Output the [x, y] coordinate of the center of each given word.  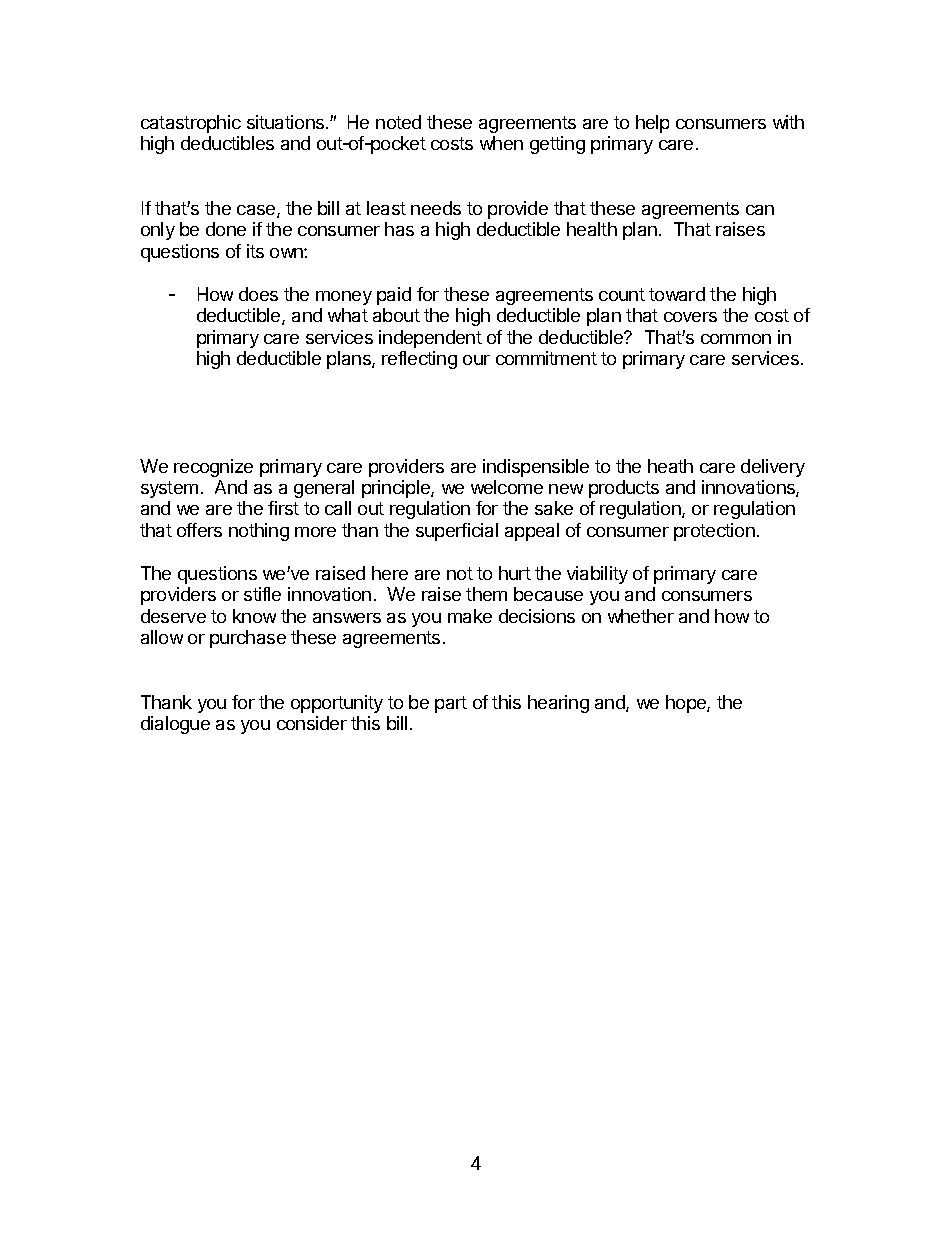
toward [677, 294]
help [652, 124]
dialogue [175, 725]
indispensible [536, 468]
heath [670, 466]
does [258, 294]
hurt [515, 573]
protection [714, 532]
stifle [262, 594]
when [501, 143]
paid [394, 296]
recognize [213, 468]
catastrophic [191, 124]
